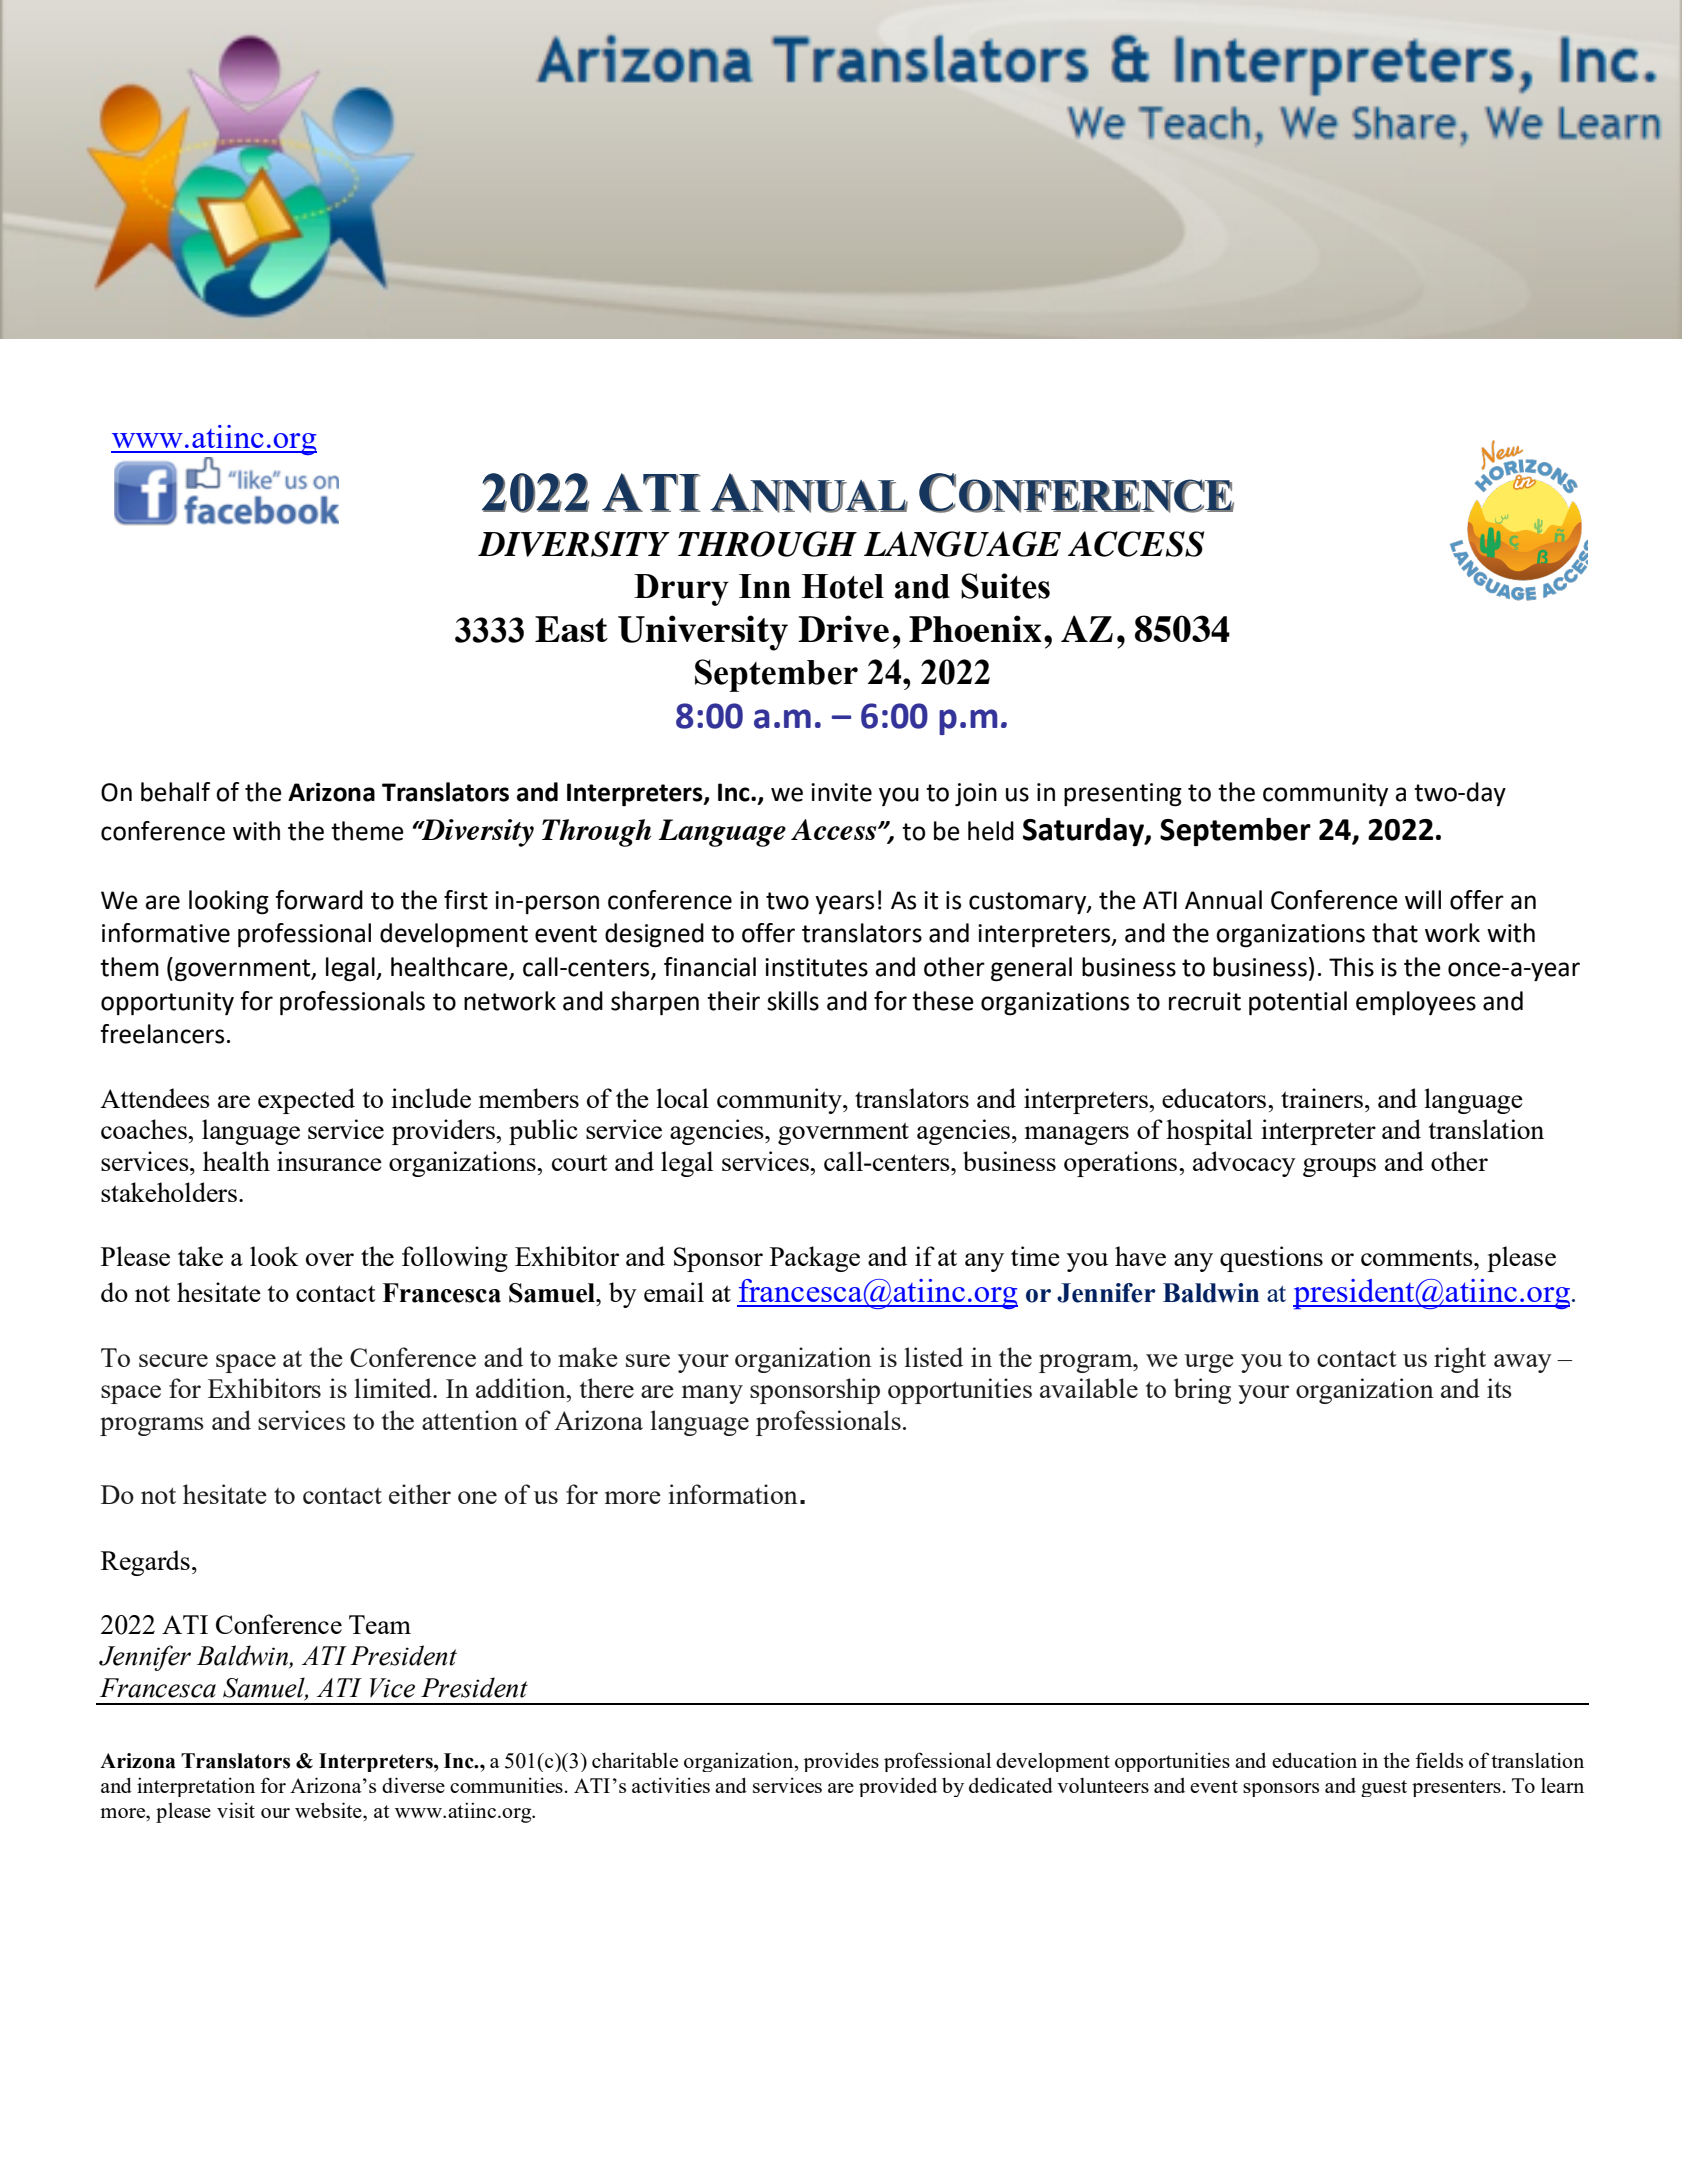 The height and width of the page is (2177, 1682). What do you see at coordinates (319, 900) in the page?
I see `forward` at bounding box center [319, 900].
